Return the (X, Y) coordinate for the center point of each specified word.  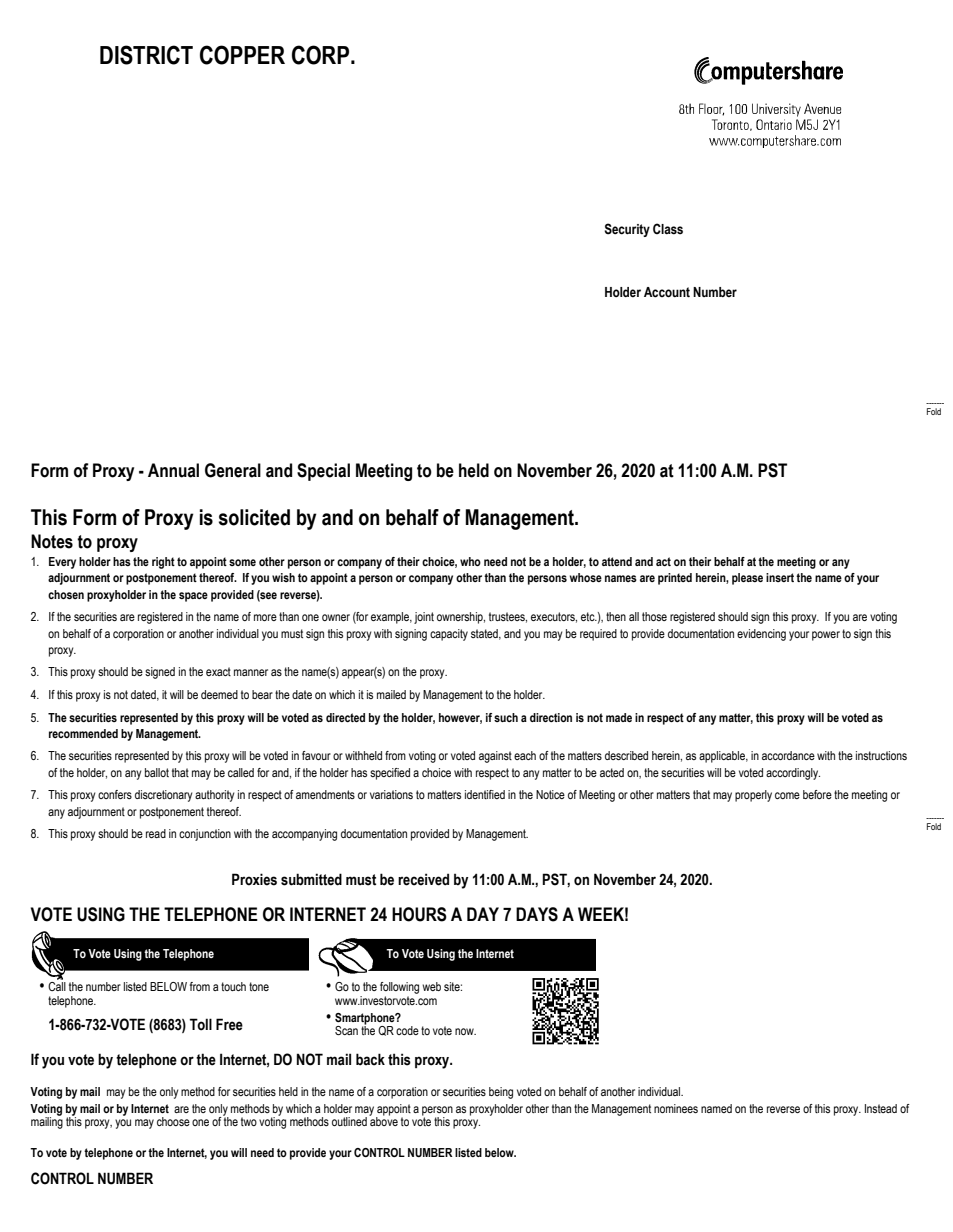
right (163, 563)
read (156, 833)
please (747, 579)
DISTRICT (146, 55)
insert (780, 577)
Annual (173, 470)
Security (627, 230)
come (787, 795)
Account (667, 292)
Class (668, 229)
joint (424, 618)
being (501, 1093)
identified (485, 794)
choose (173, 1121)
